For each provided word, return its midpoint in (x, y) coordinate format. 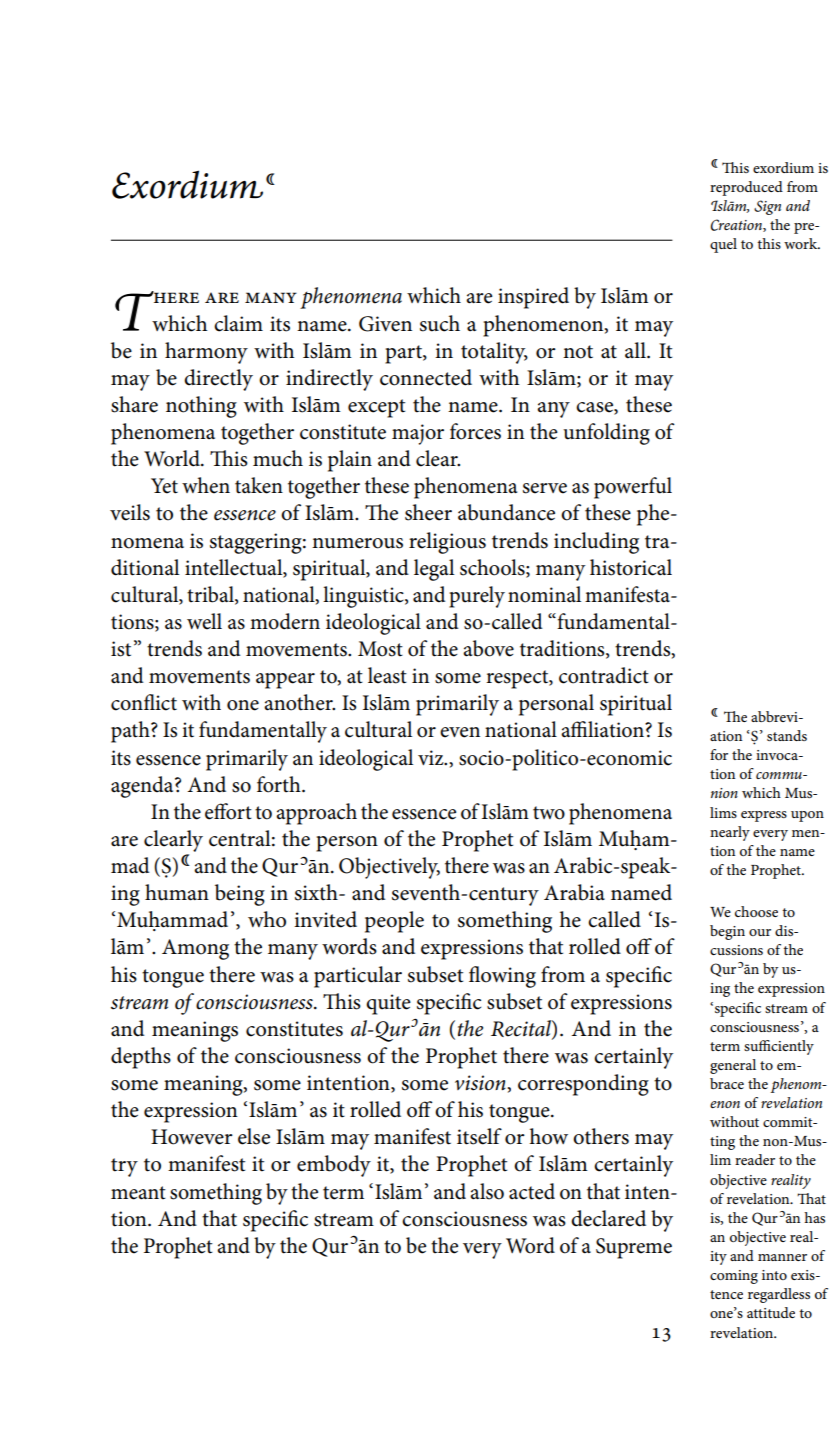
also (487, 1191)
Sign (767, 207)
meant (138, 1193)
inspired (533, 298)
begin (727, 932)
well (204, 621)
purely (477, 597)
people (394, 922)
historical (631, 567)
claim (238, 323)
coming (734, 1277)
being (240, 895)
